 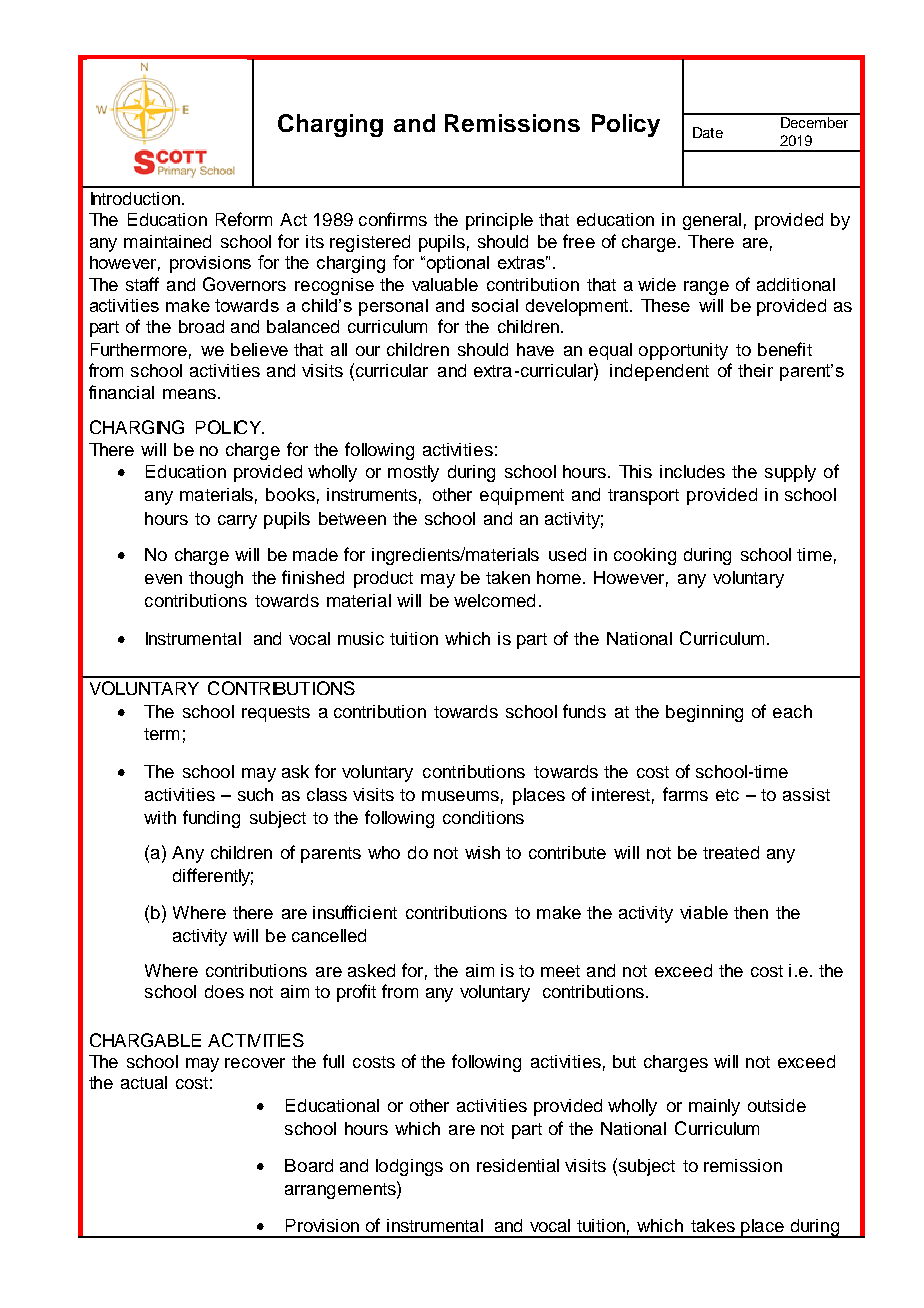 I want to click on principle, so click(x=499, y=221).
